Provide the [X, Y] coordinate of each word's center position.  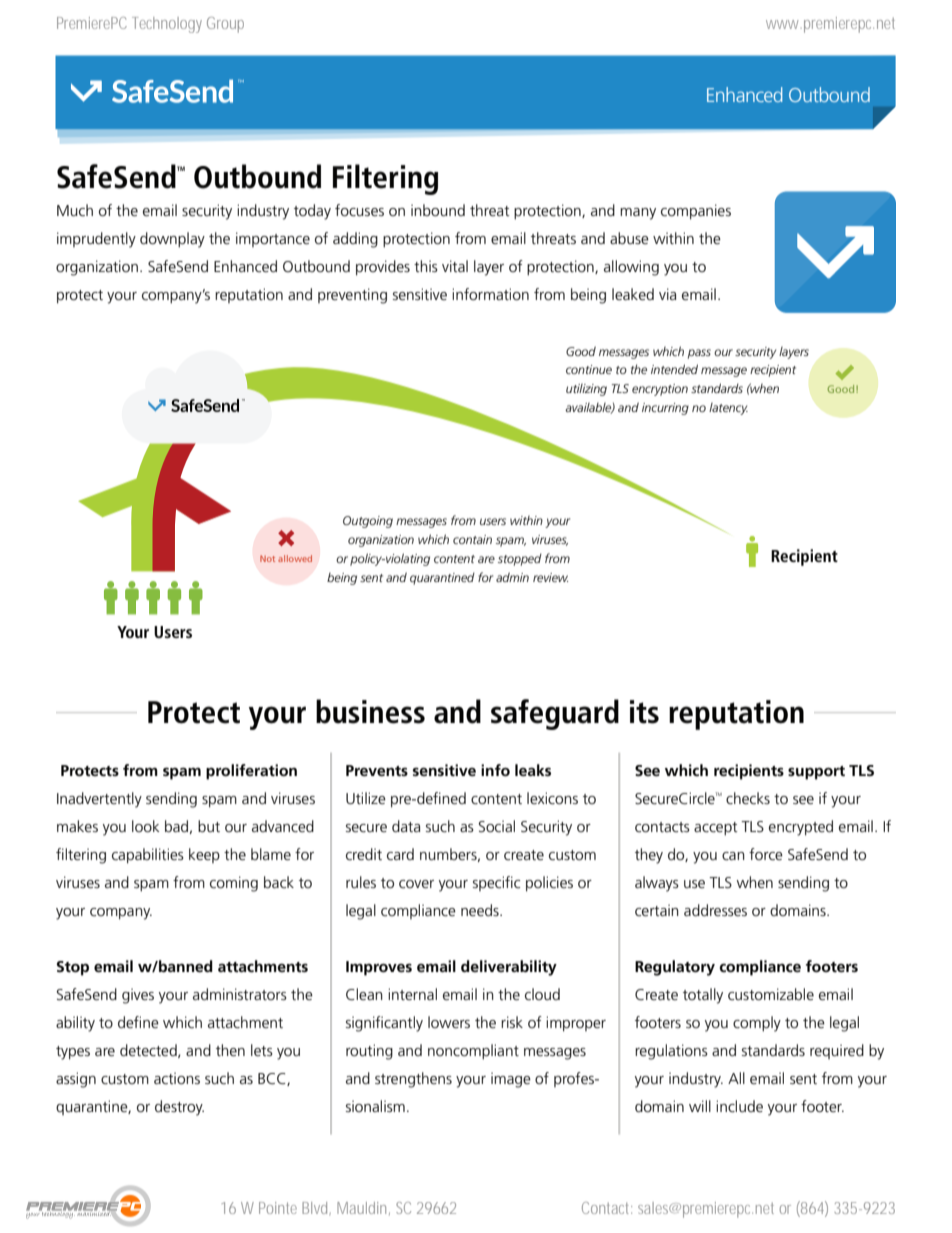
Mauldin [363, 1208]
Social [497, 826]
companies [696, 212]
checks [748, 798]
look [145, 826]
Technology [167, 25]
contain [472, 539]
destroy [179, 1108]
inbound [438, 210]
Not [267, 558]
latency [728, 409]
